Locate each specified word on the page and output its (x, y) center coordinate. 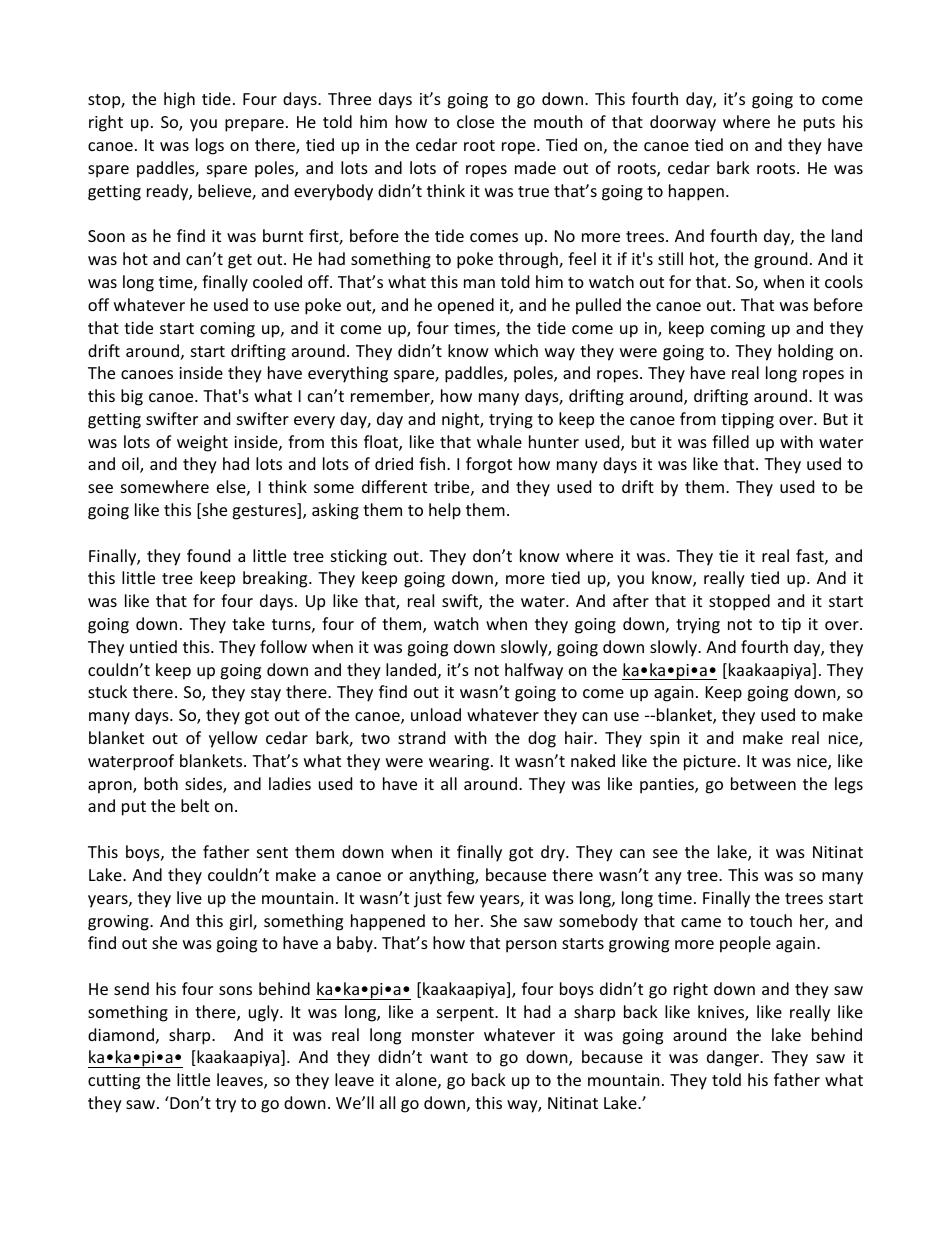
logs (210, 146)
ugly (265, 1013)
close (475, 121)
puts (819, 124)
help (445, 511)
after (631, 600)
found (208, 555)
